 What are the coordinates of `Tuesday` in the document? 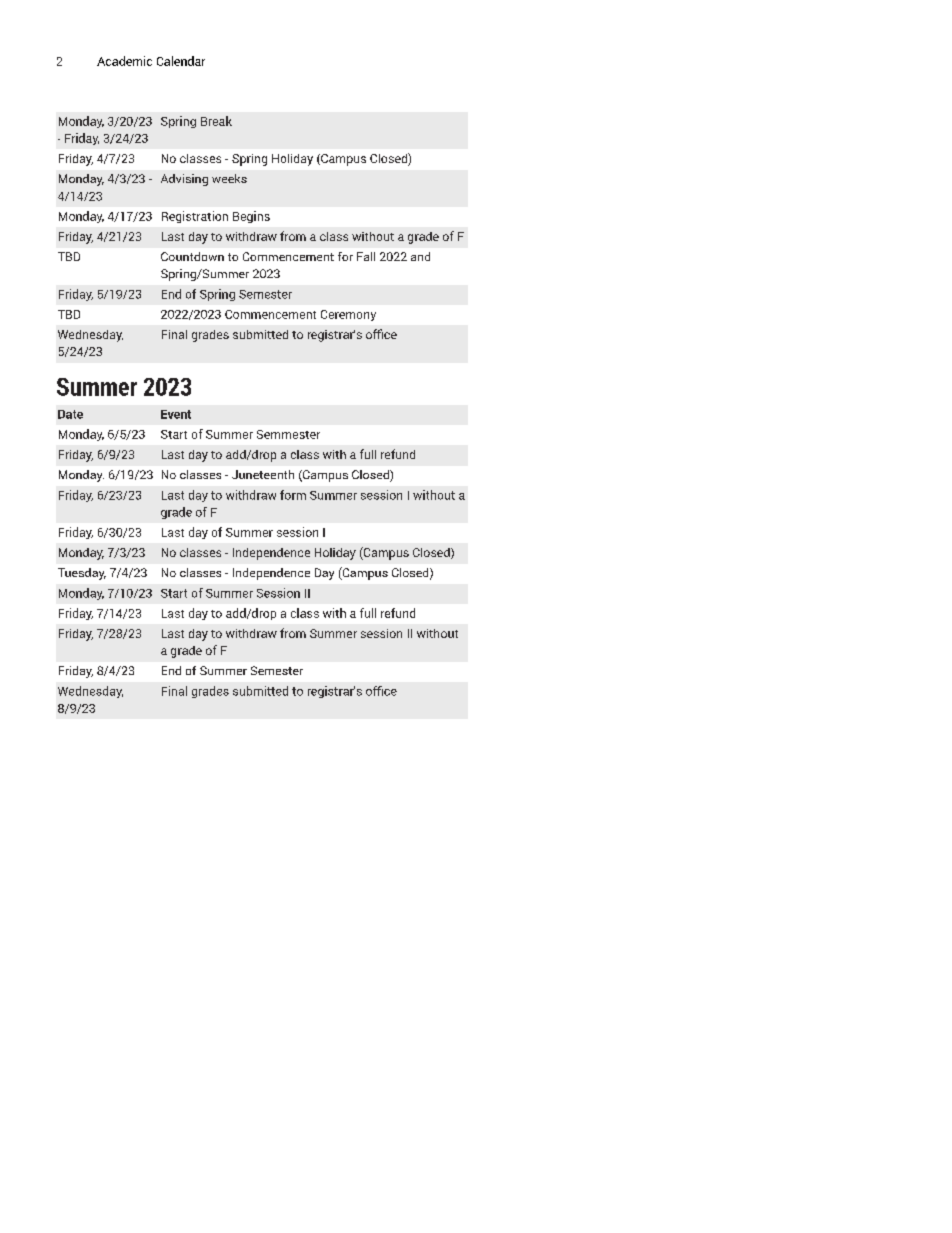 It's located at (82, 574).
